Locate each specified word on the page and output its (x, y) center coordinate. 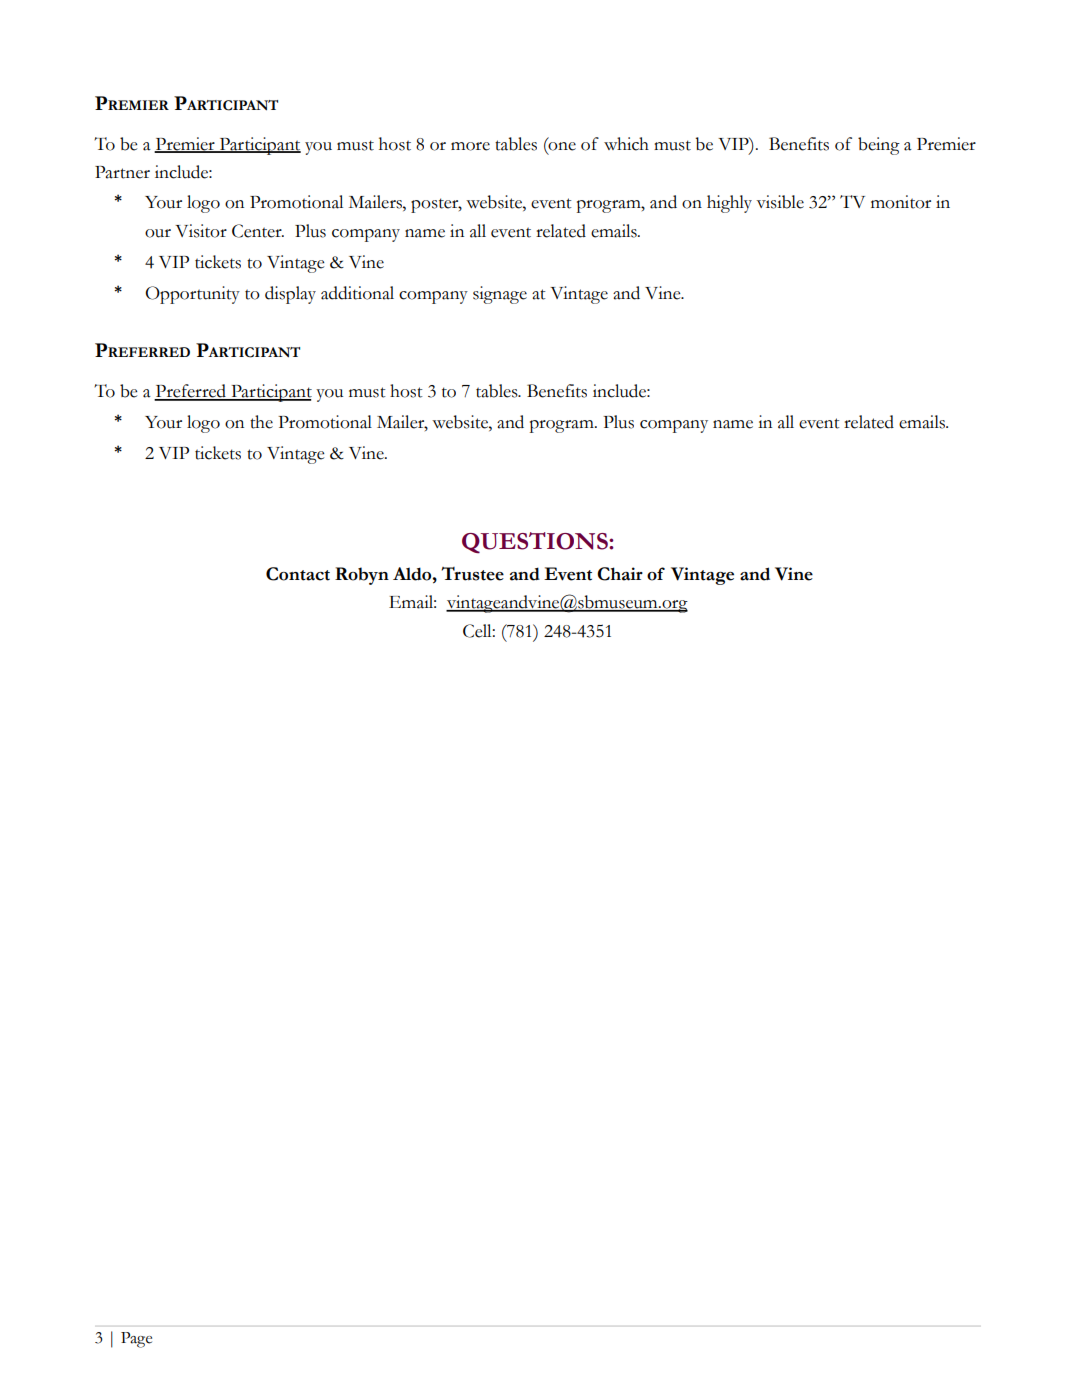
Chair (620, 574)
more (470, 146)
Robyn (362, 576)
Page (136, 1340)
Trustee (472, 574)
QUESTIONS (536, 543)
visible (780, 202)
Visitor (201, 231)
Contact (298, 574)
